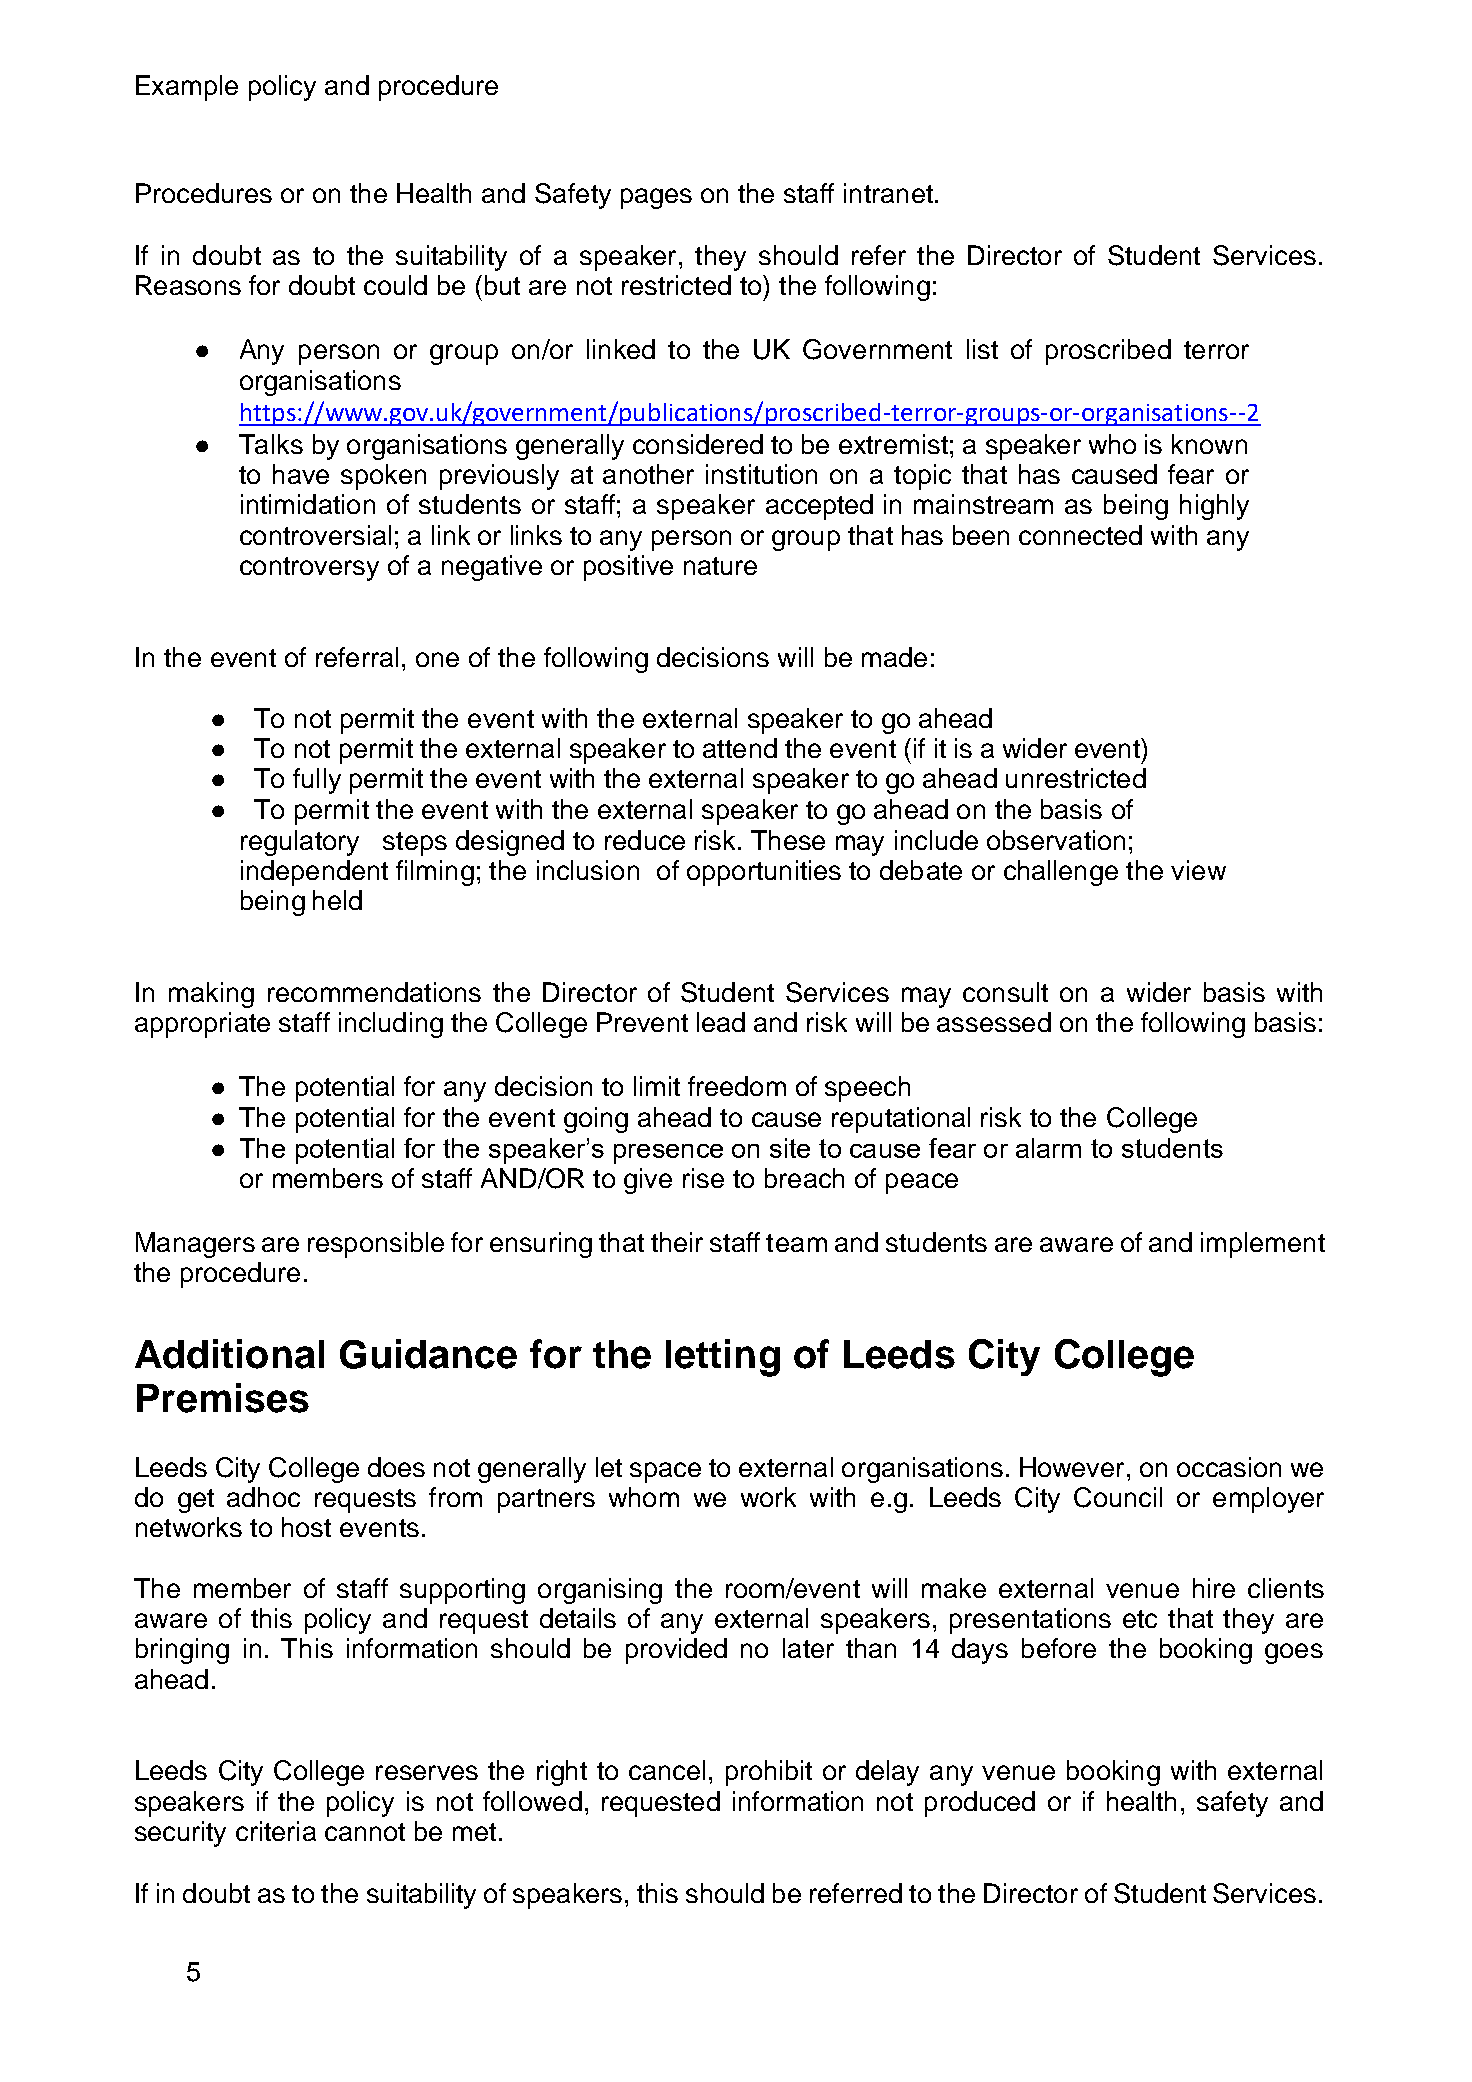 Image resolution: width=1472 pixels, height=2082 pixels. What do you see at coordinates (769, 1773) in the screenshot?
I see `prohibit` at bounding box center [769, 1773].
